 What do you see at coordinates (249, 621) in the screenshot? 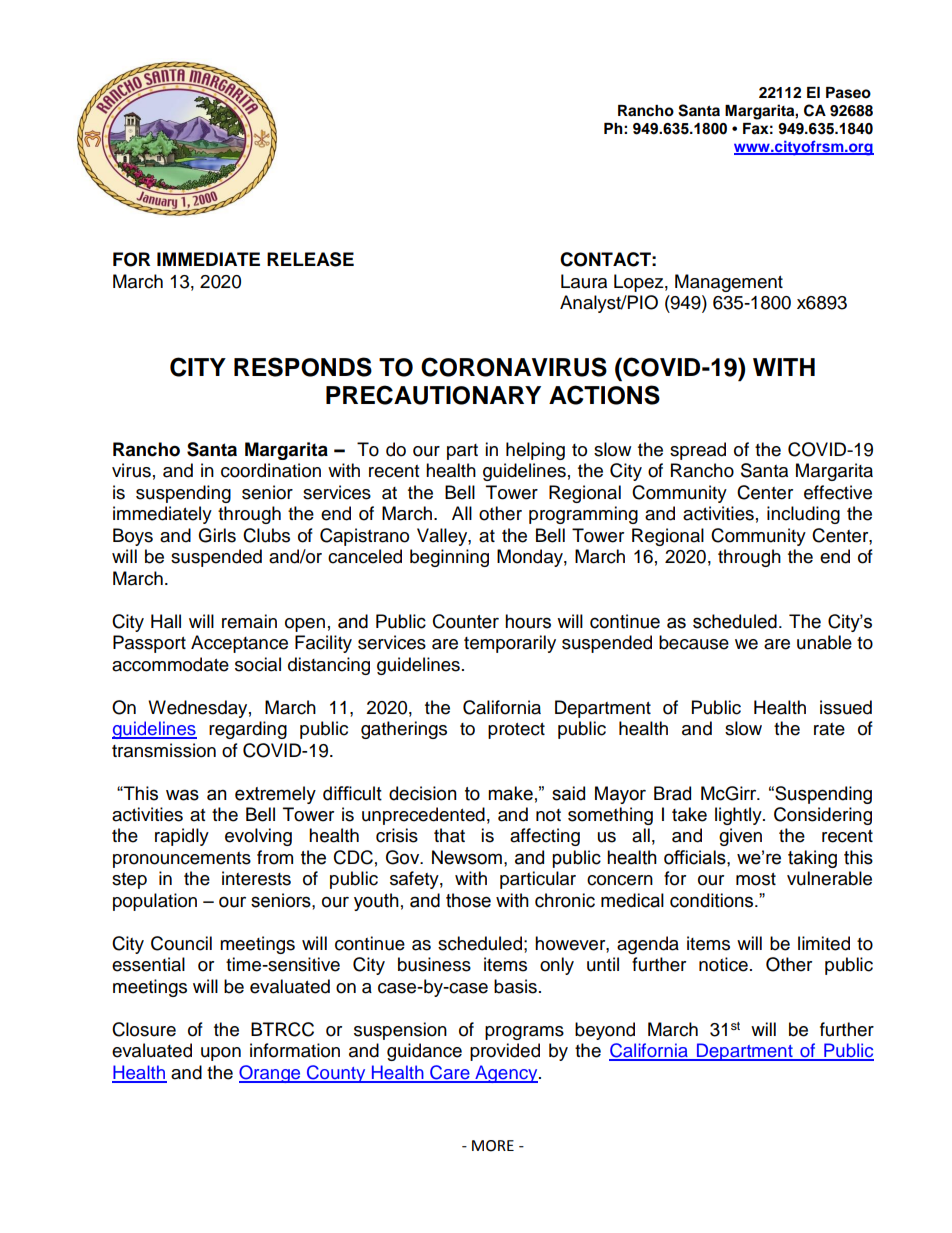
I see `remain` at bounding box center [249, 621].
